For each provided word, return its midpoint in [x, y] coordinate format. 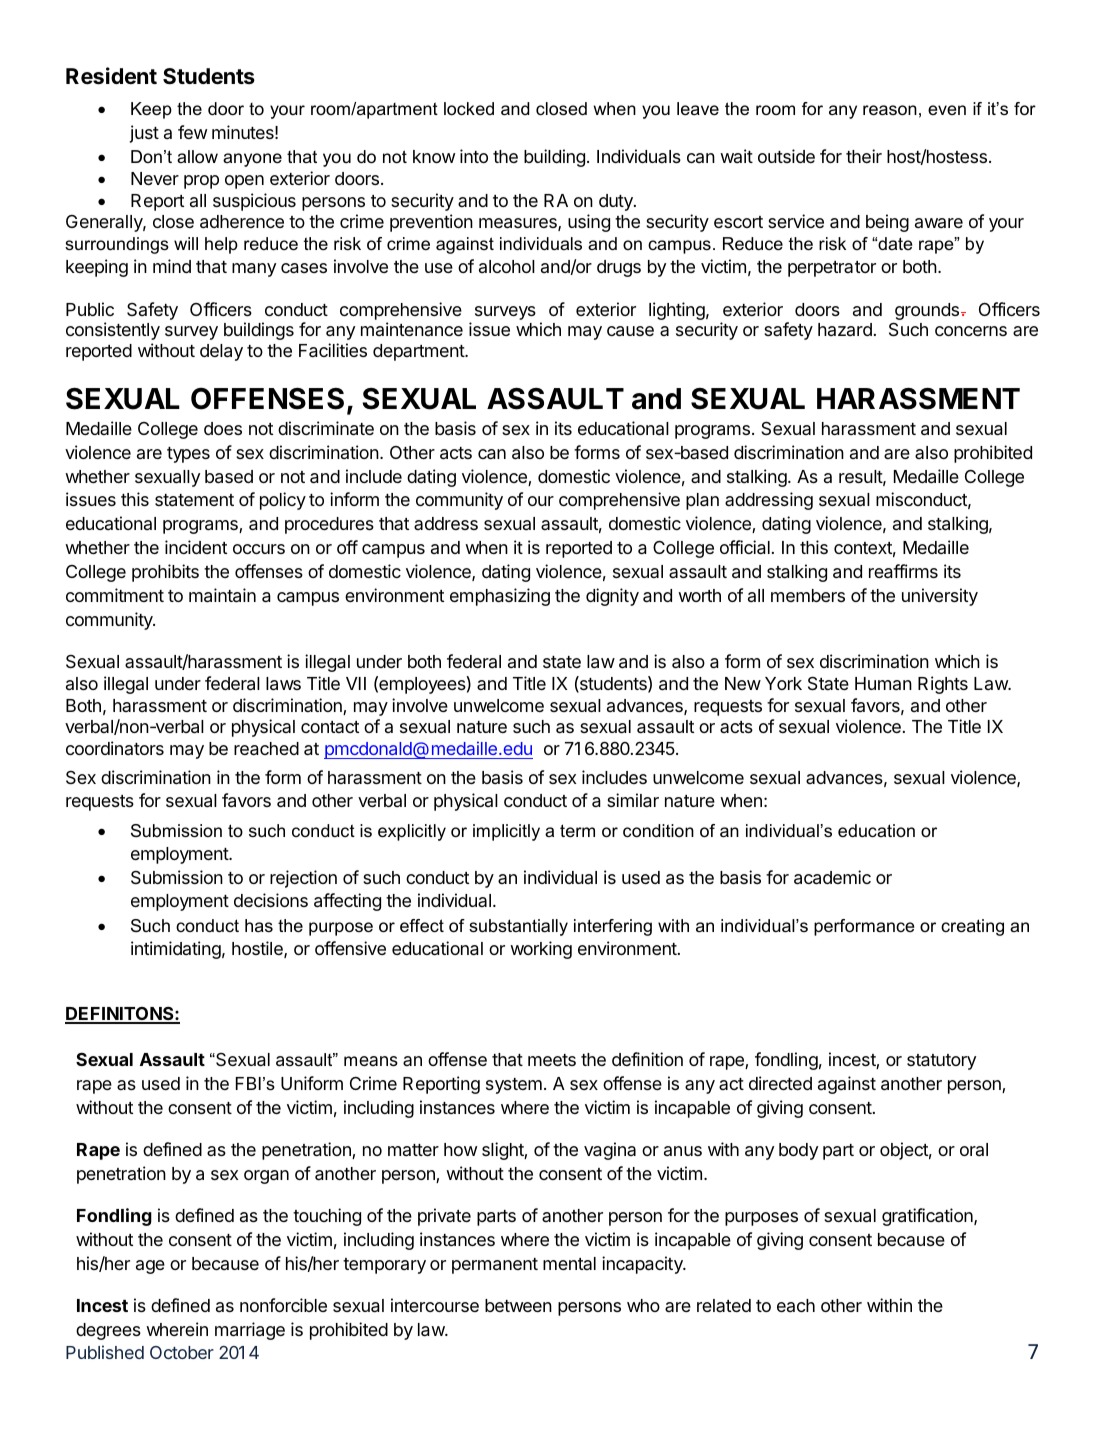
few [192, 132]
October [182, 1352]
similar [633, 800]
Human [883, 683]
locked [469, 109]
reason [890, 110]
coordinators [115, 748]
